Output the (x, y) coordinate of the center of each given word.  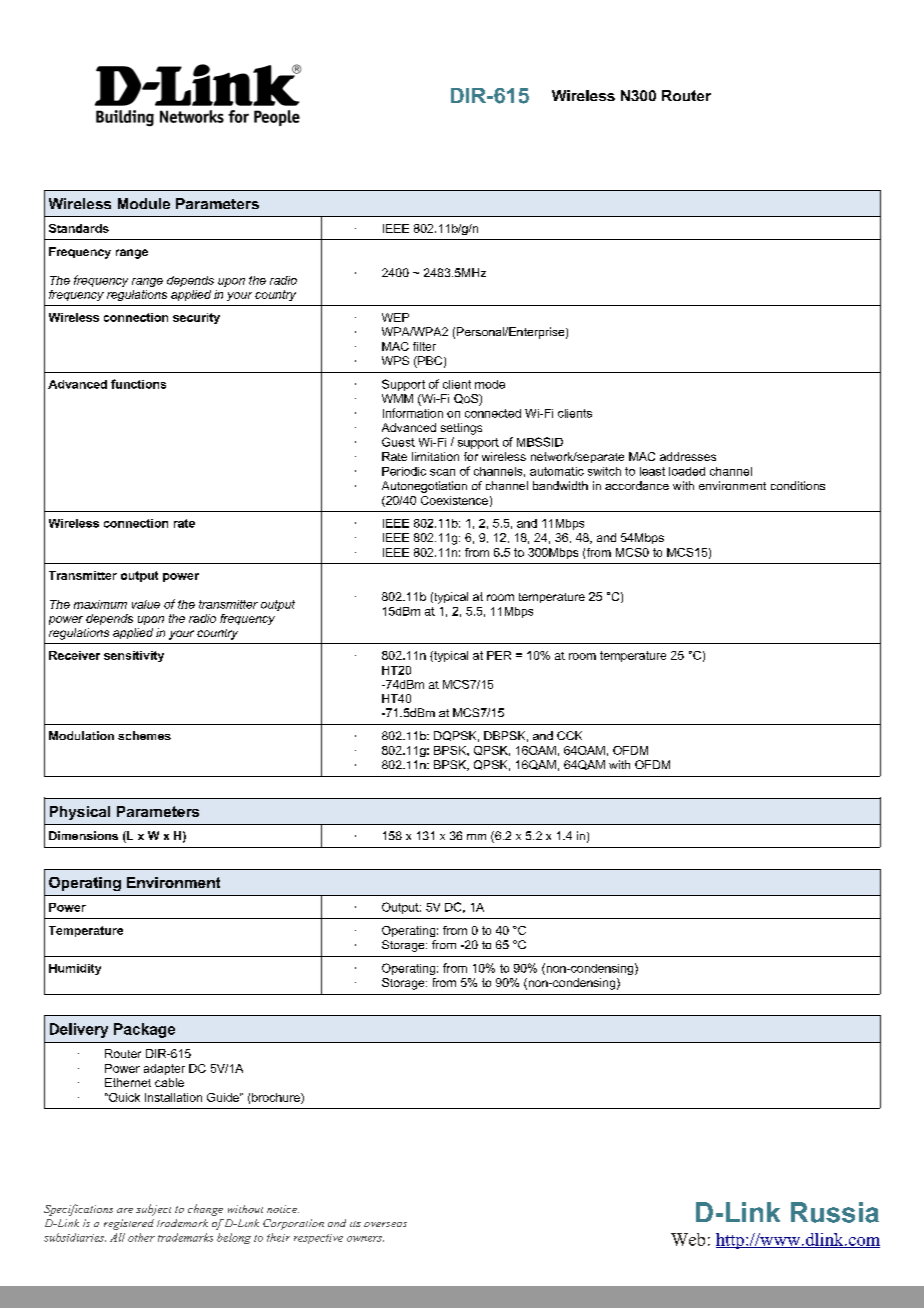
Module (144, 203)
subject (153, 1210)
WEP (395, 317)
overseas (385, 1224)
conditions (798, 485)
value (146, 604)
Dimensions (83, 835)
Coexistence (454, 500)
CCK (569, 735)
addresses (688, 456)
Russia (835, 1212)
